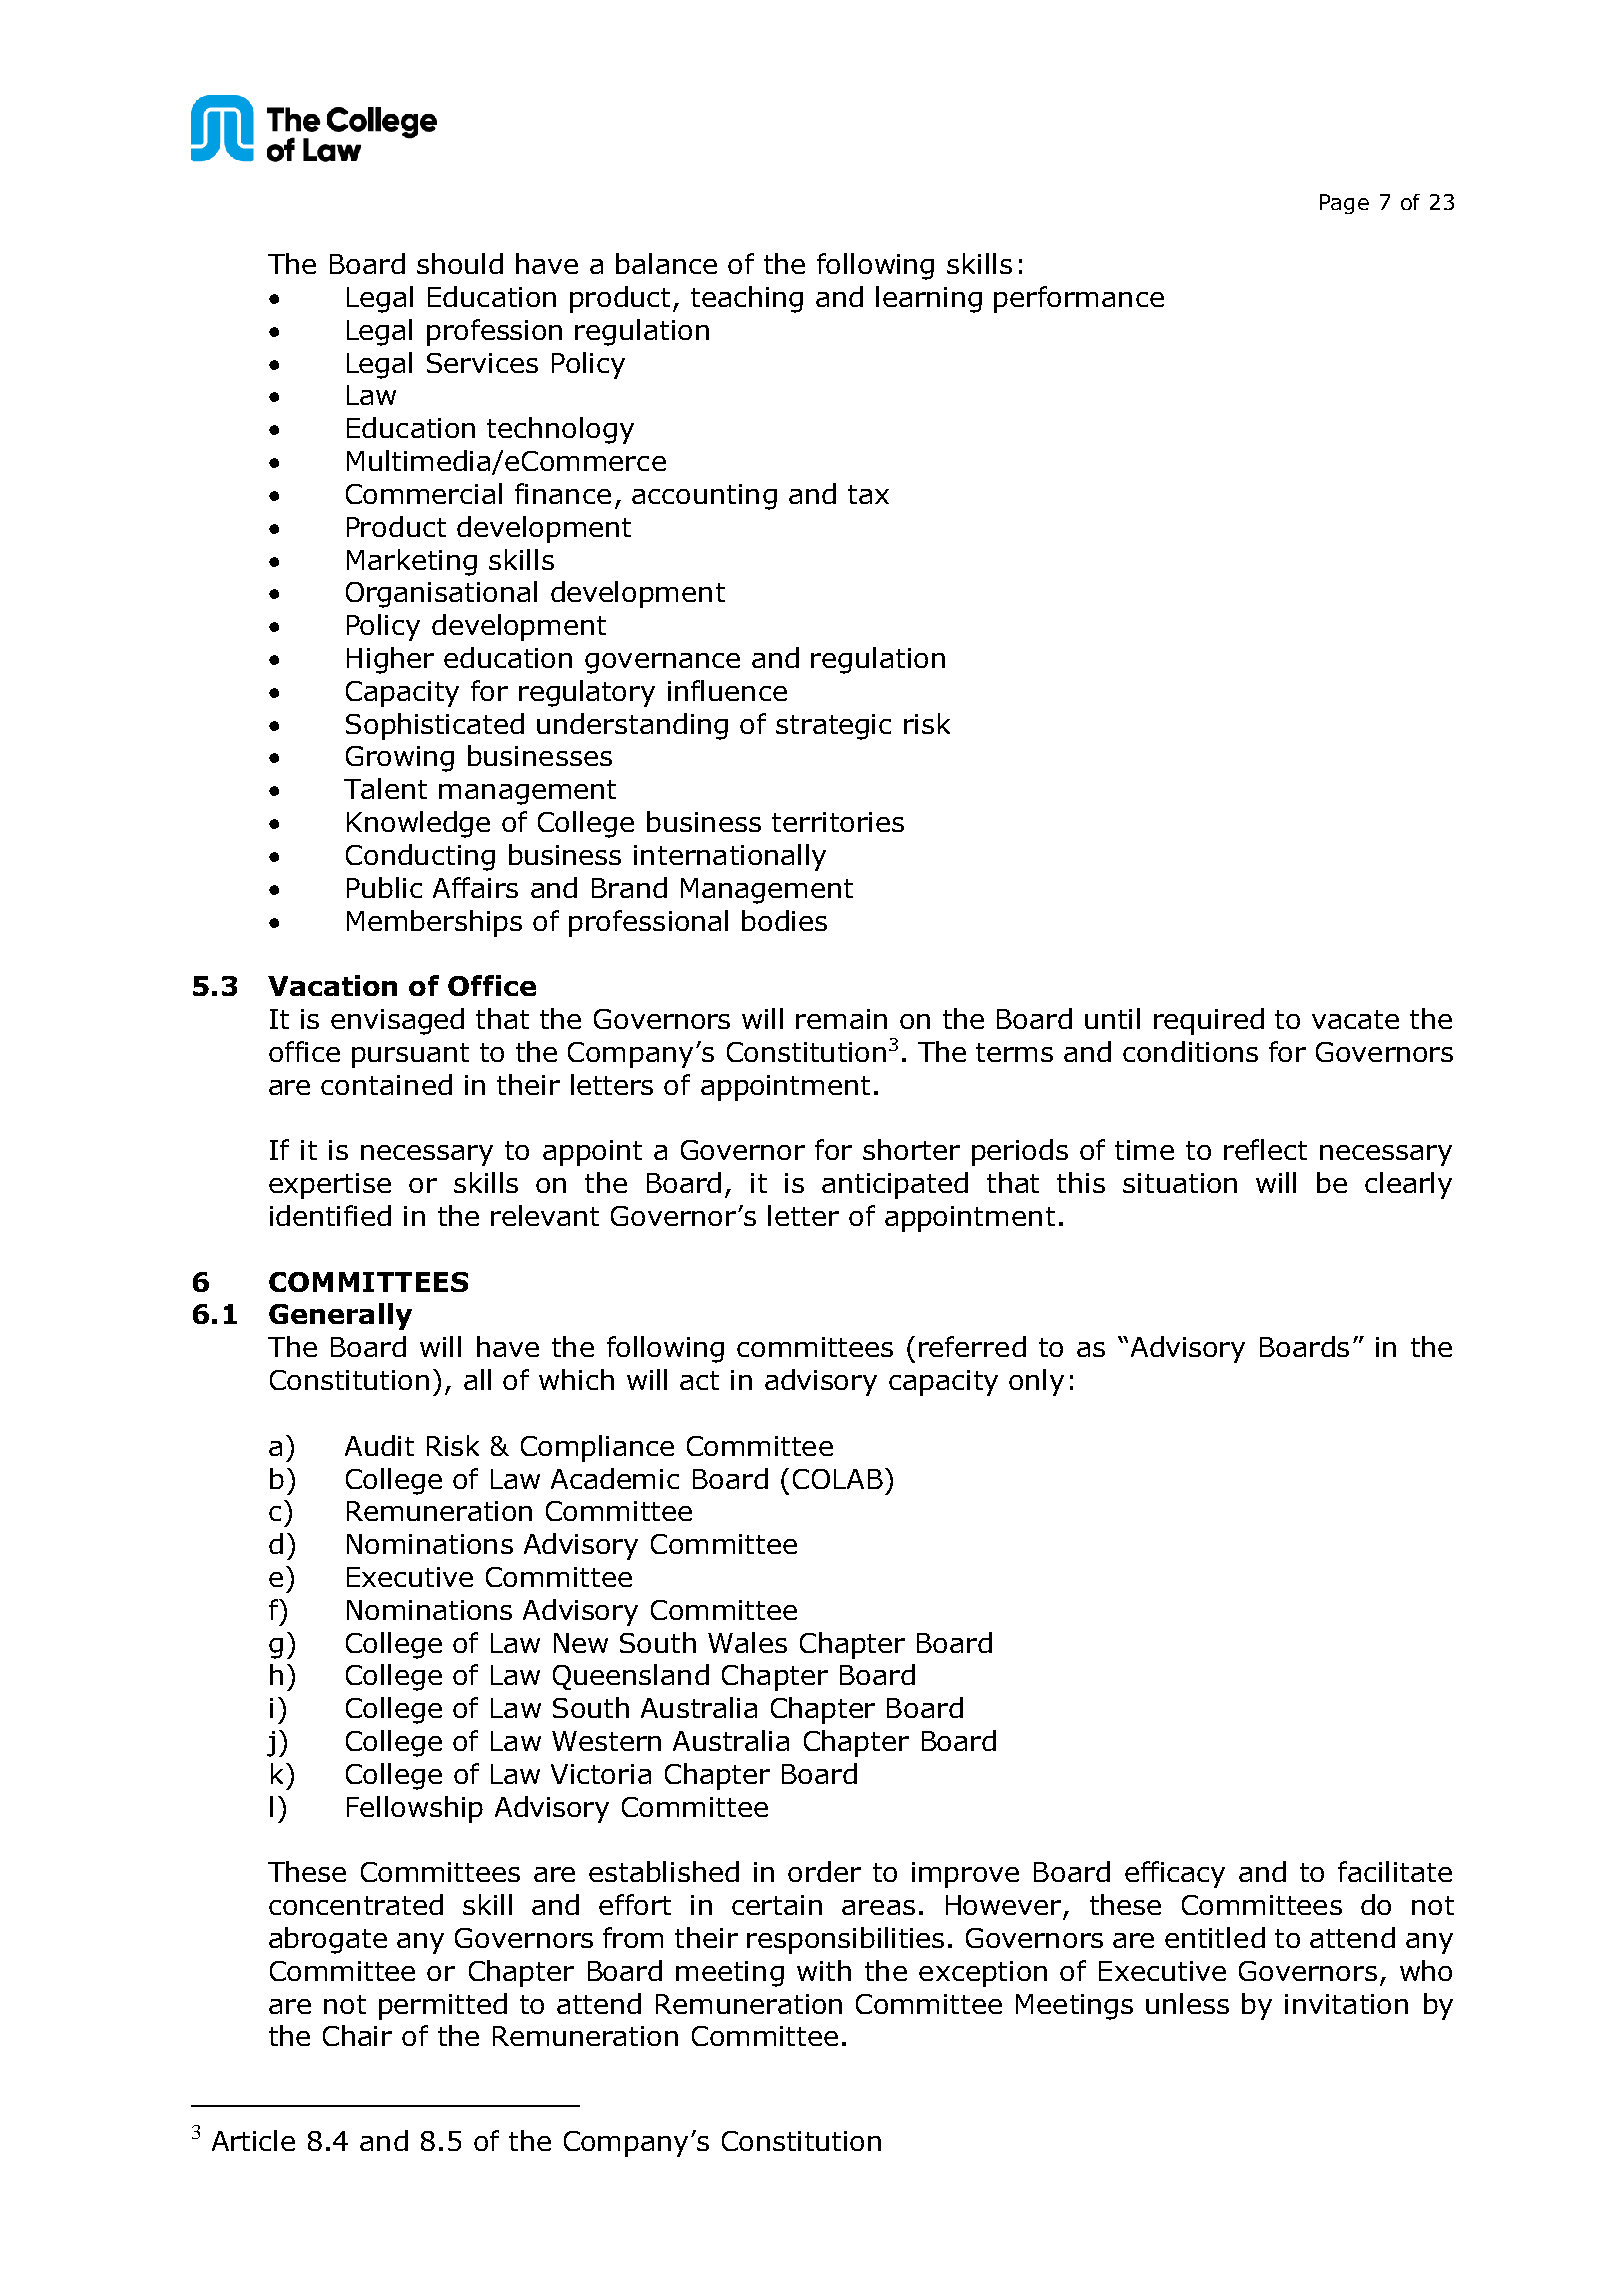  What do you see at coordinates (1079, 299) in the screenshot?
I see `performance` at bounding box center [1079, 299].
